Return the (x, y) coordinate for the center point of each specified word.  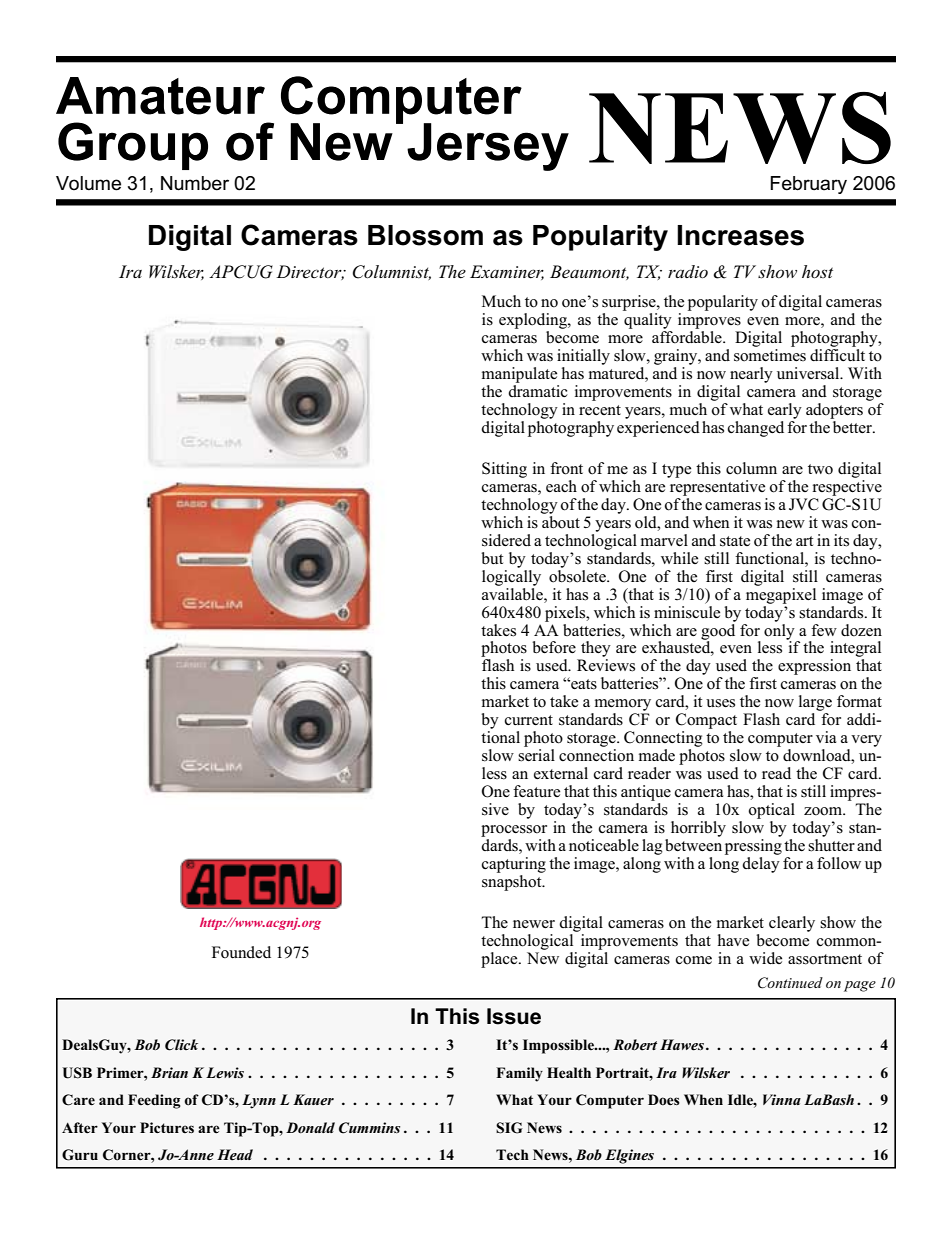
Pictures (167, 1127)
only (780, 631)
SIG (509, 1128)
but (492, 558)
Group (133, 146)
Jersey (488, 147)
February (808, 185)
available (513, 592)
